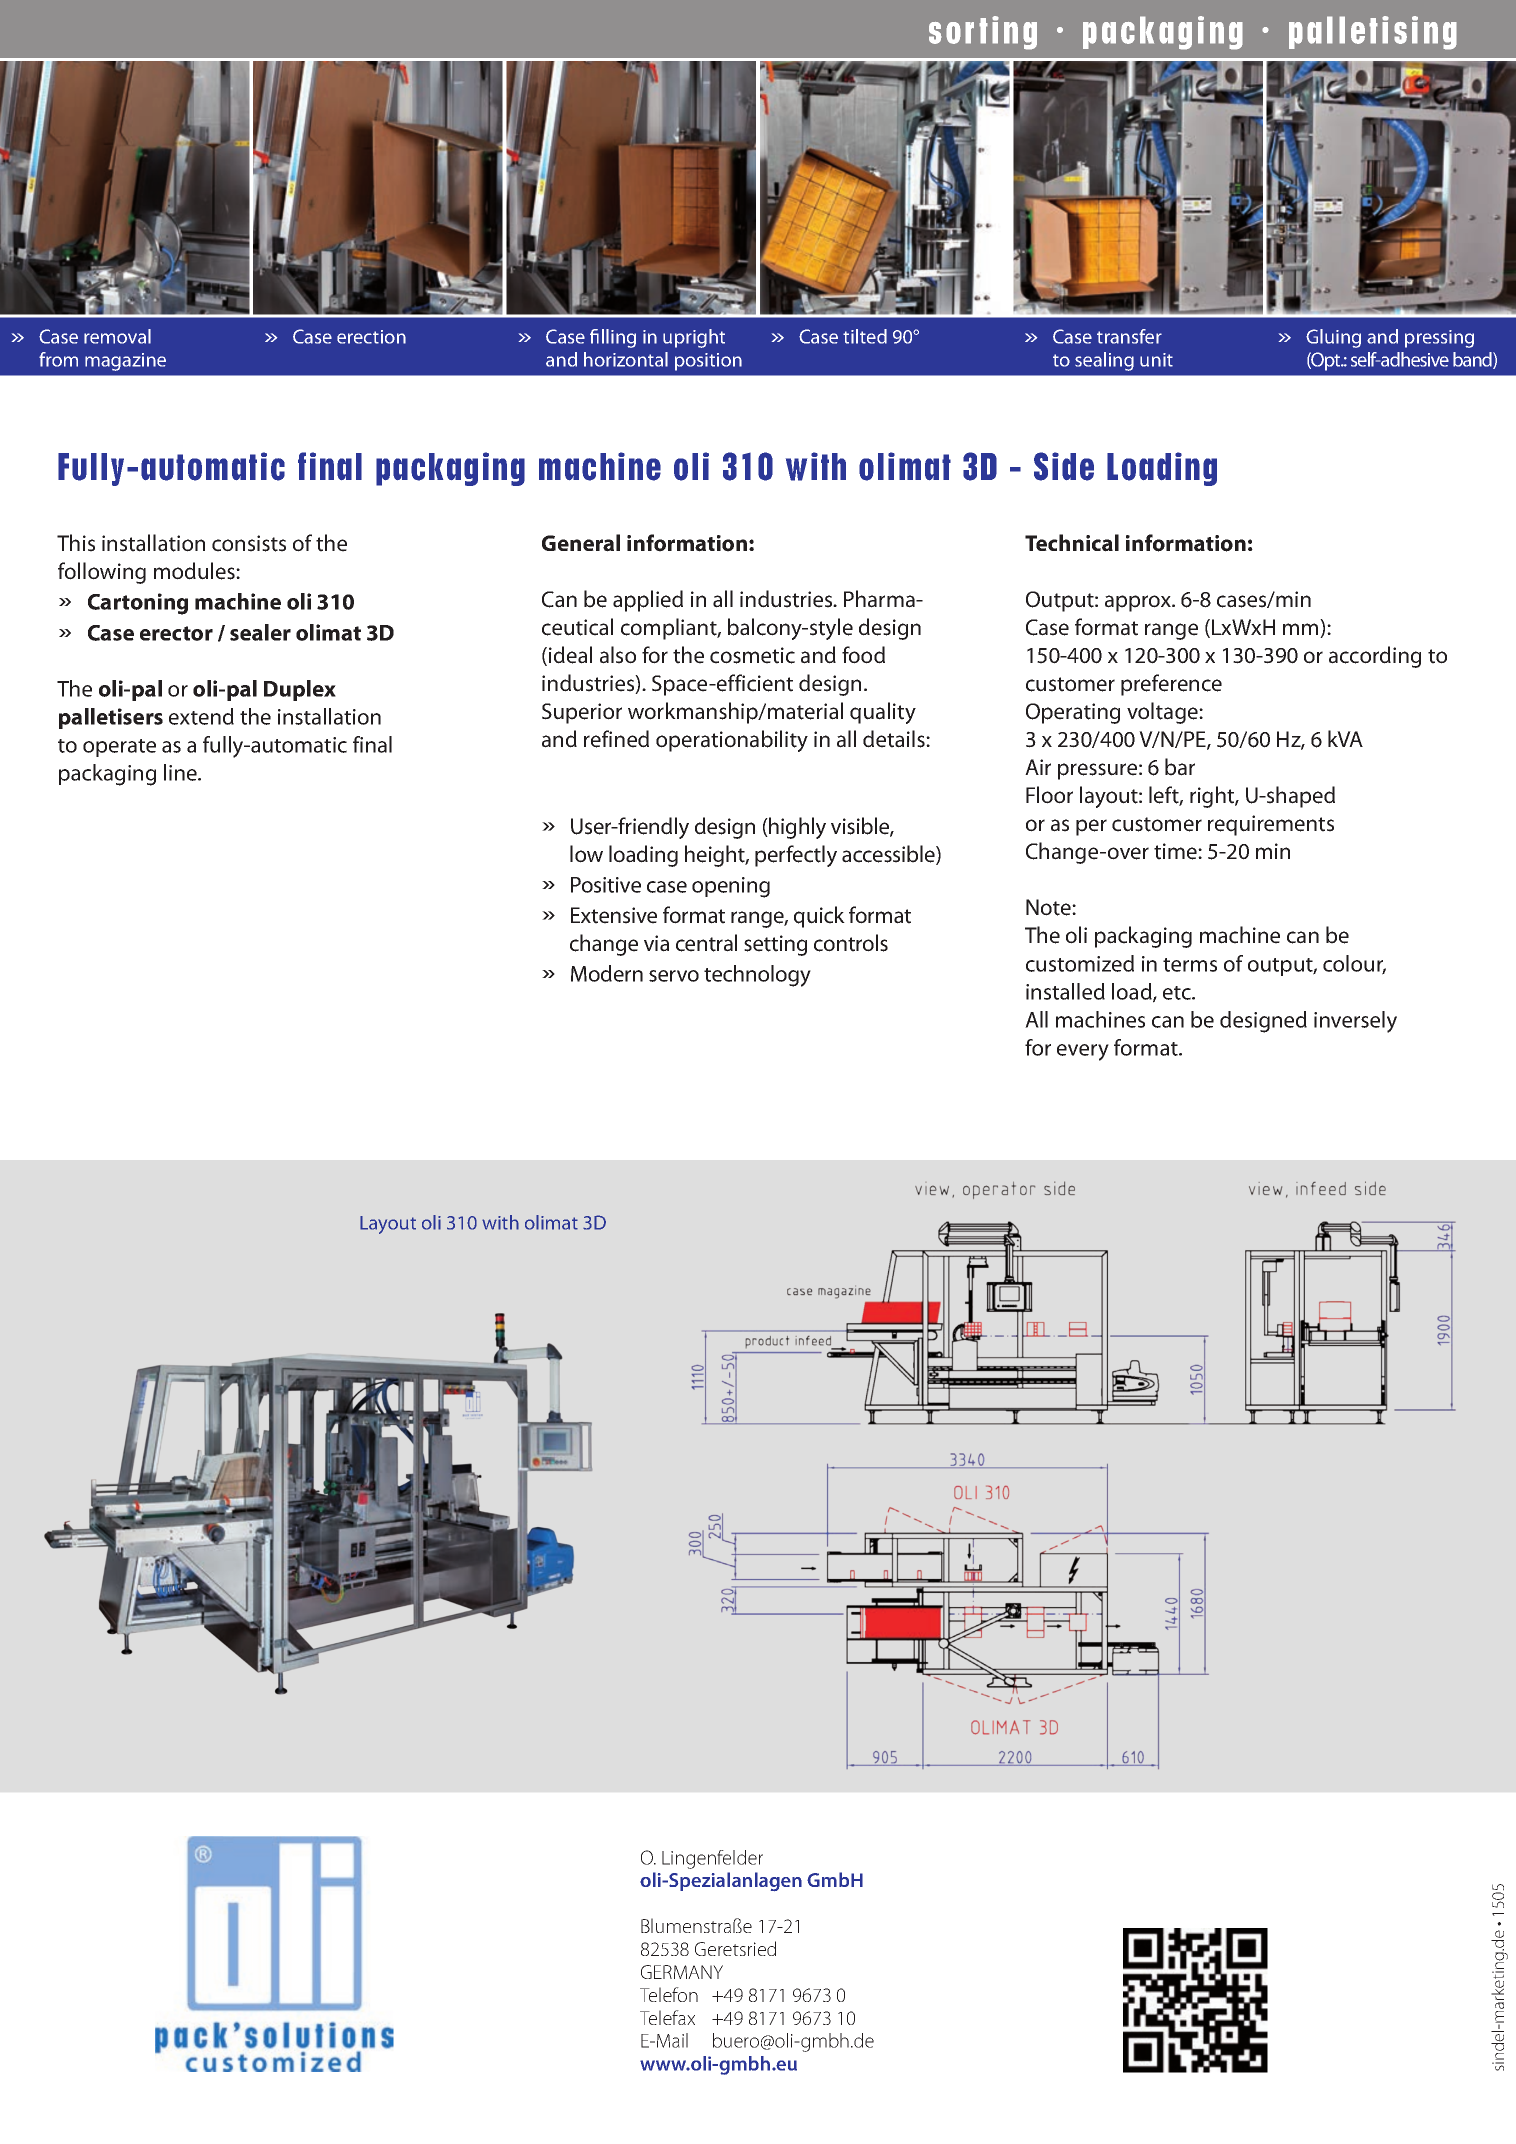 The image size is (1516, 2144). Describe the element at coordinates (669, 1994) in the document. I see `Telefon` at that location.
